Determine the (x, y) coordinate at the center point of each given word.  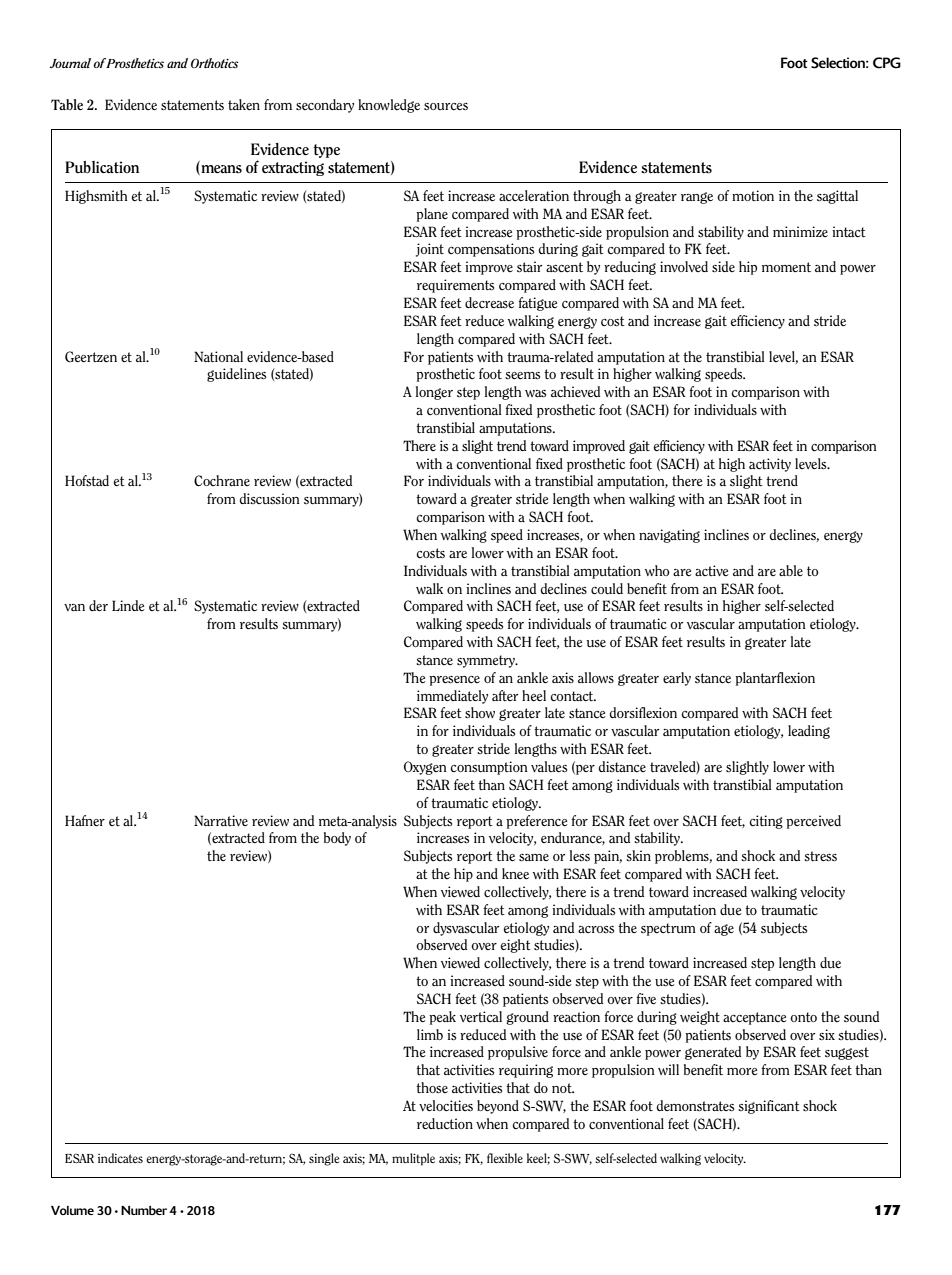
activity (770, 465)
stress (820, 856)
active (712, 570)
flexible (505, 1158)
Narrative (221, 820)
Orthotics (214, 63)
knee (515, 873)
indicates (120, 1158)
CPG (887, 63)
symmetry (487, 661)
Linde (128, 605)
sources (446, 107)
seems (522, 376)
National (218, 356)
